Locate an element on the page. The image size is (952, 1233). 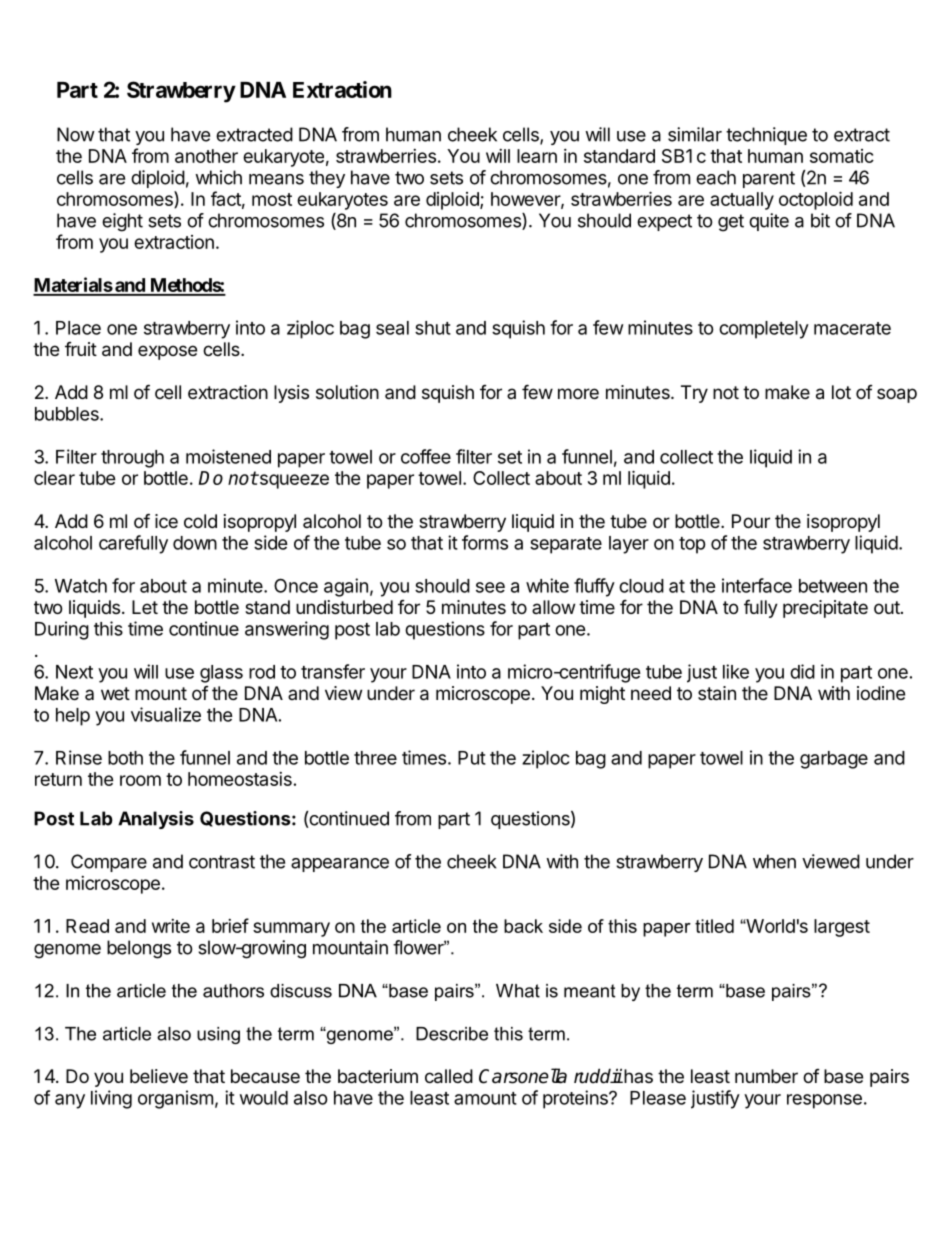
number is located at coordinates (766, 1076).
